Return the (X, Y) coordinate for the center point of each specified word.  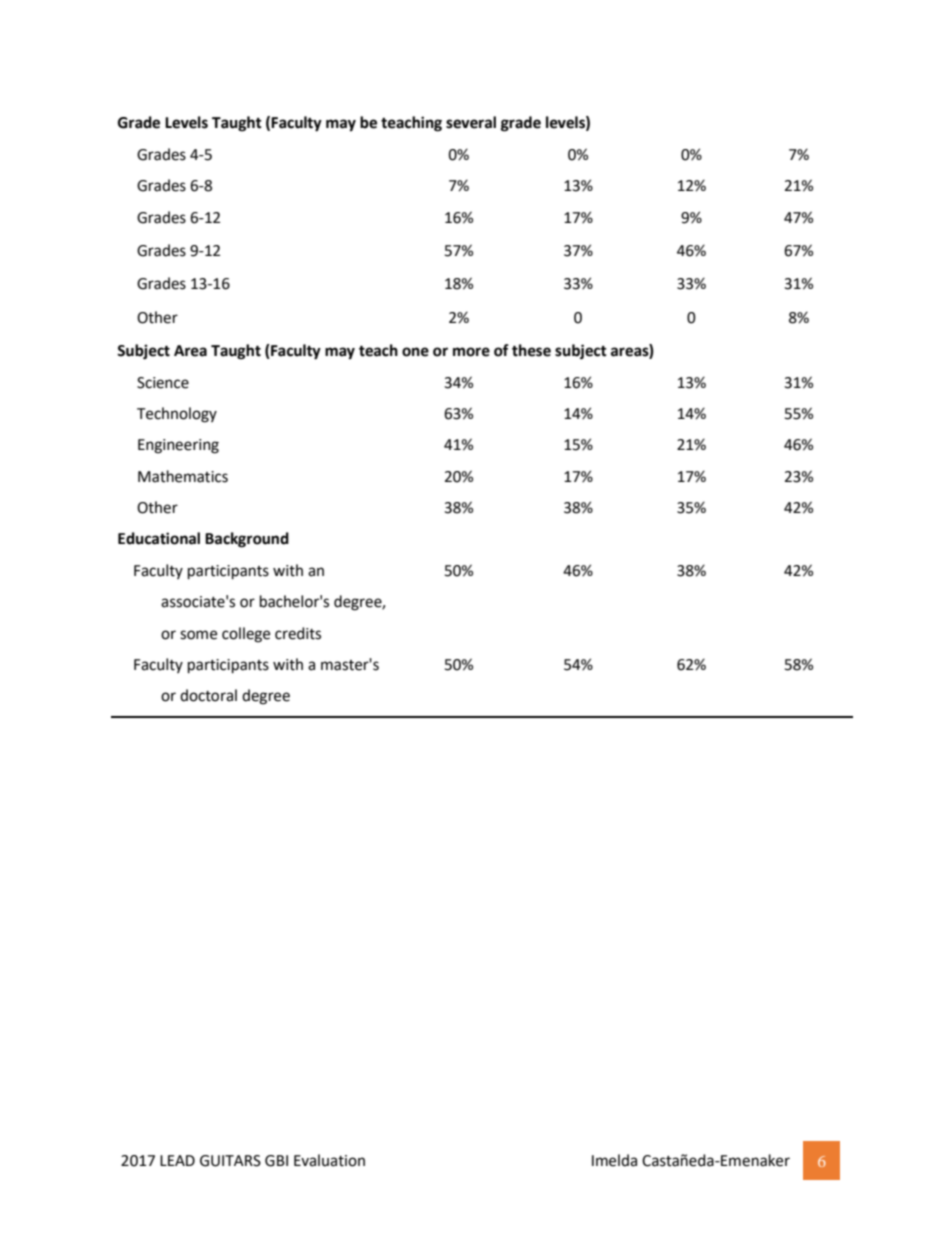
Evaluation (329, 1160)
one (415, 352)
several (471, 122)
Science (163, 383)
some (198, 635)
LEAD (177, 1160)
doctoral (208, 695)
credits (298, 633)
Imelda (614, 1160)
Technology (177, 415)
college (246, 635)
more (471, 352)
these (531, 350)
